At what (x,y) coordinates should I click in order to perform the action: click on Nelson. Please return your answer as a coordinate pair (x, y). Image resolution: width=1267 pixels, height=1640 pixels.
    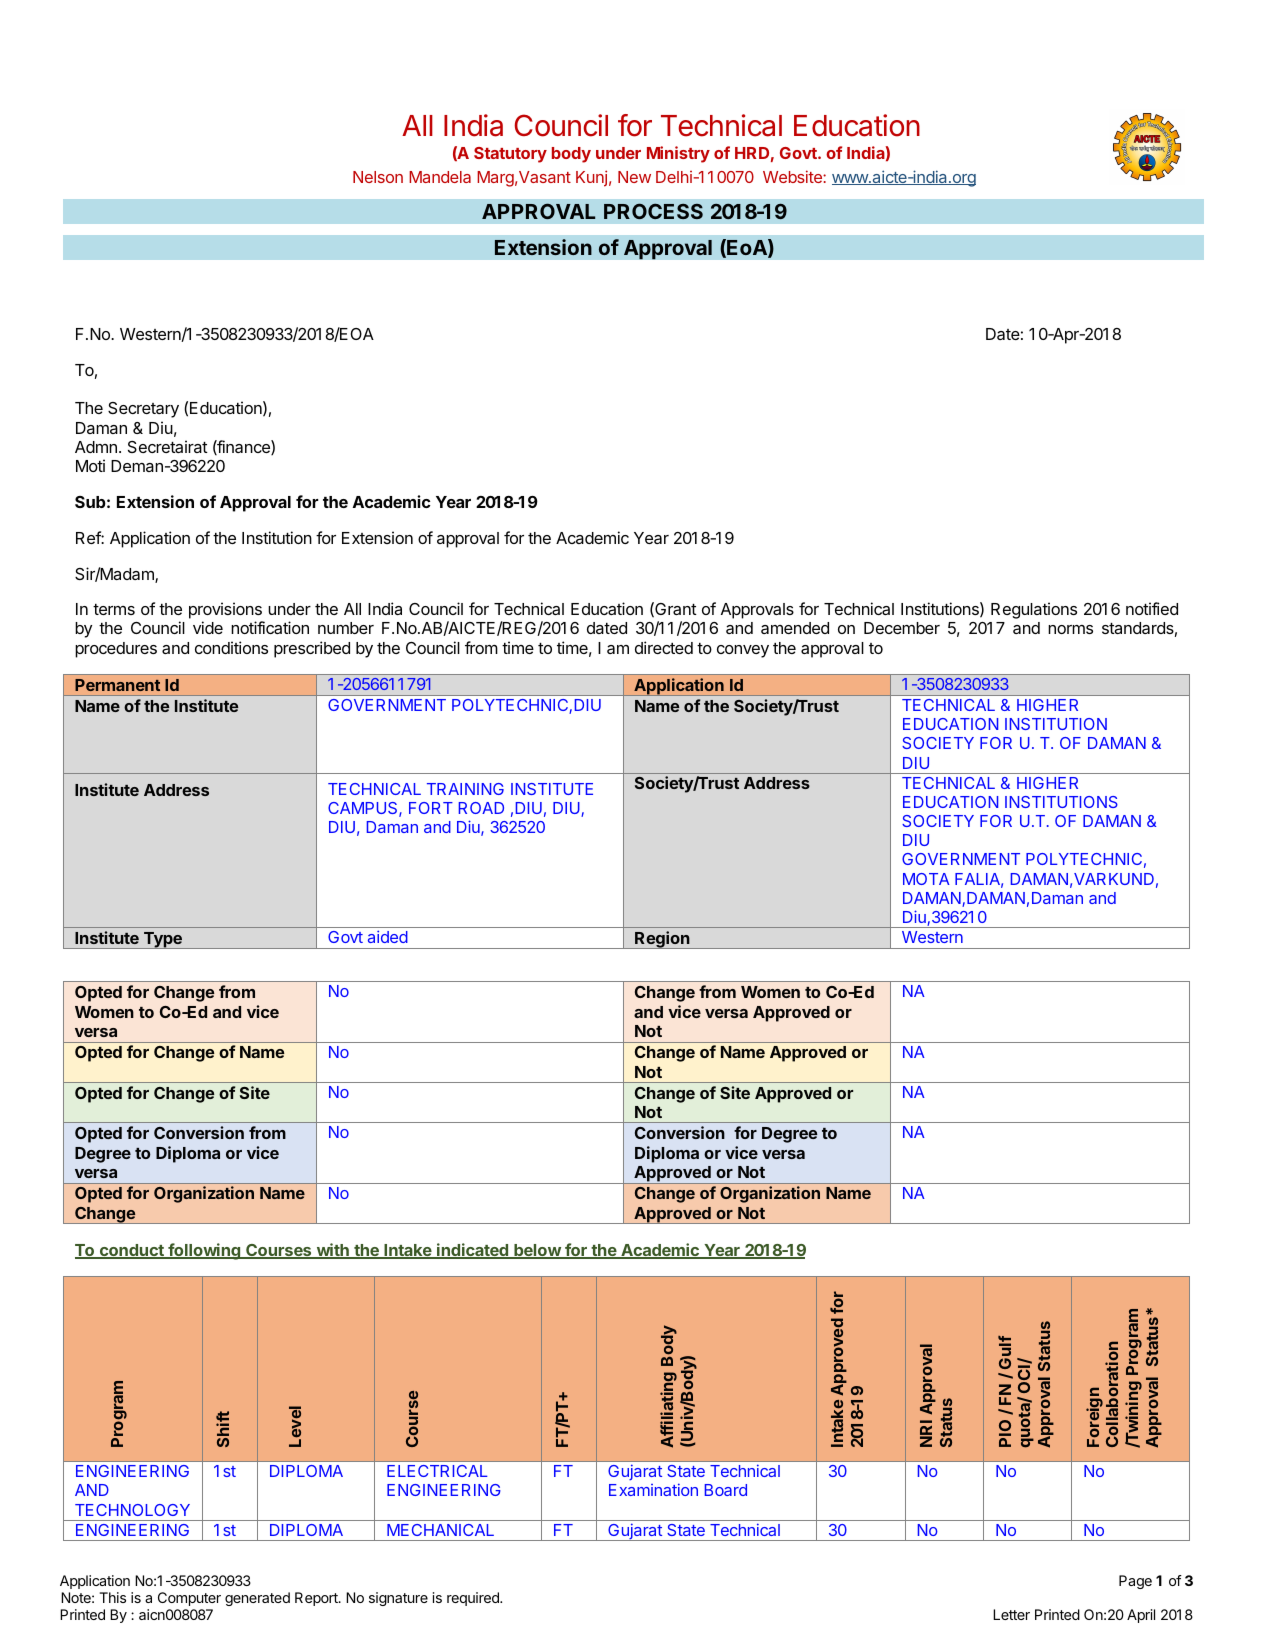
    Looking at the image, I should click on (378, 177).
